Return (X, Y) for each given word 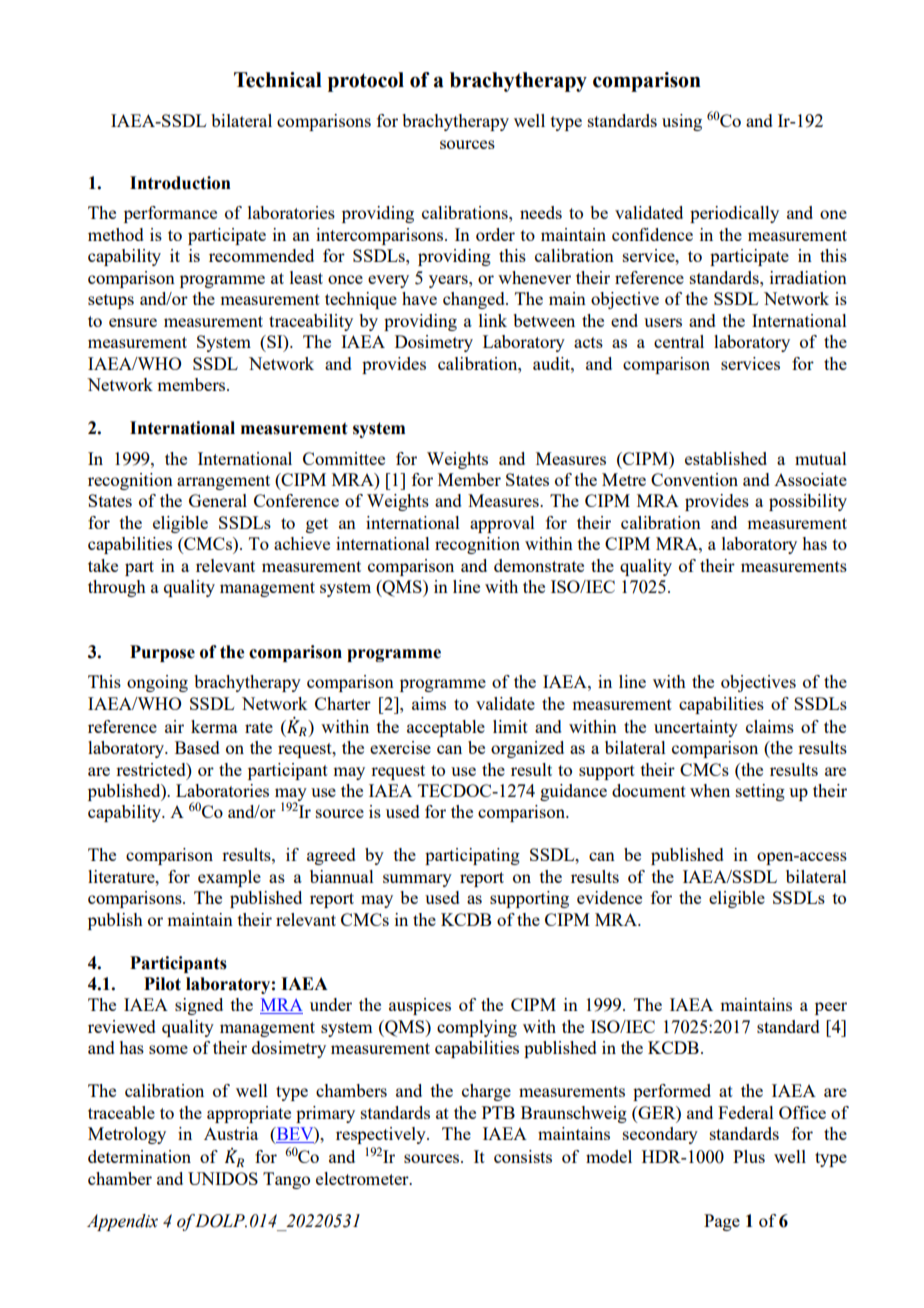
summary (417, 880)
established (726, 458)
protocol (366, 82)
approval (502, 524)
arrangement (223, 482)
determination (139, 1156)
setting (760, 792)
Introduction (180, 183)
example (229, 878)
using (682, 122)
